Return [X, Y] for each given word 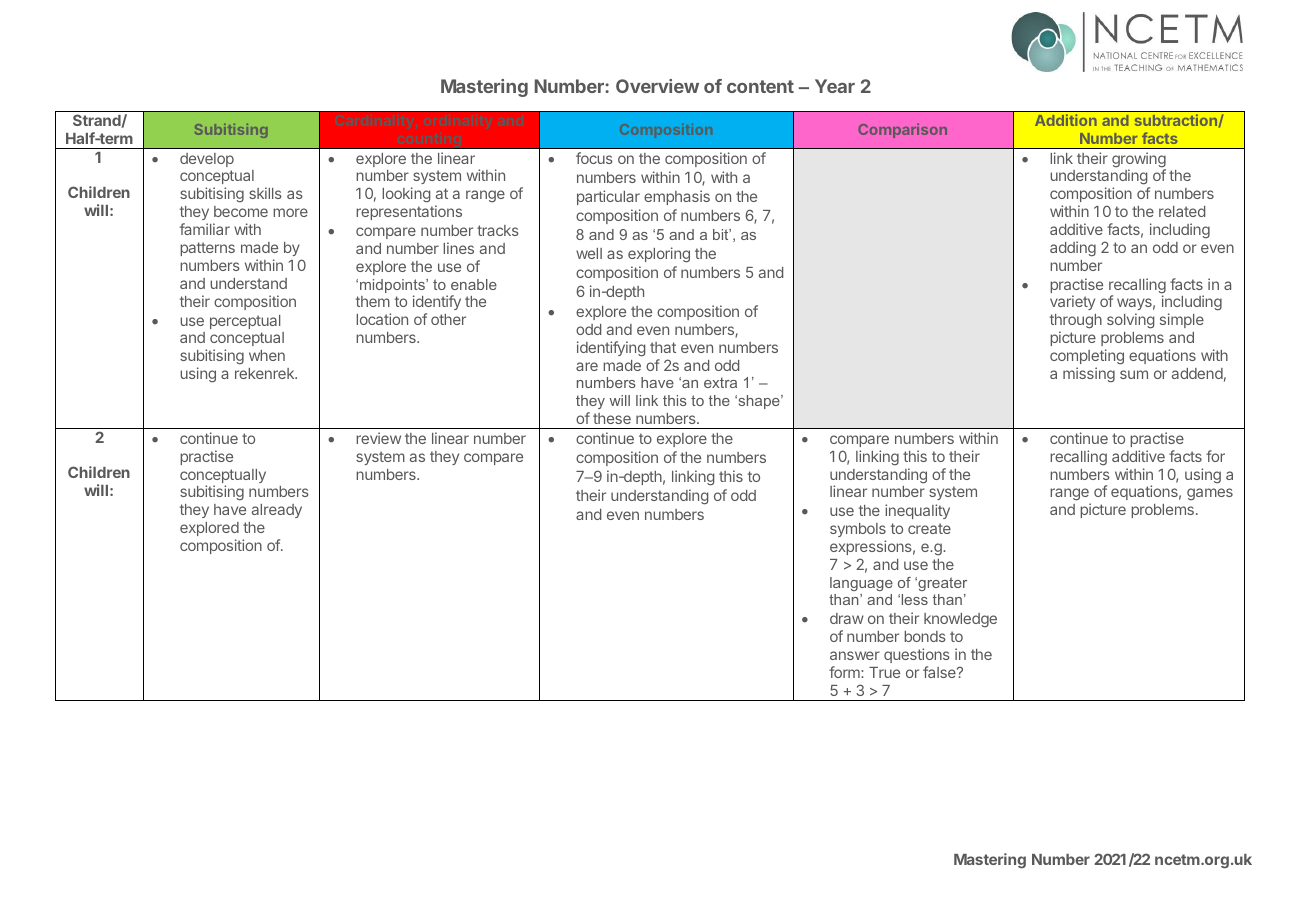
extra [720, 382]
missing [1089, 374]
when [267, 355]
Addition [1066, 120]
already [277, 511]
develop [207, 160]
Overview [657, 86]
